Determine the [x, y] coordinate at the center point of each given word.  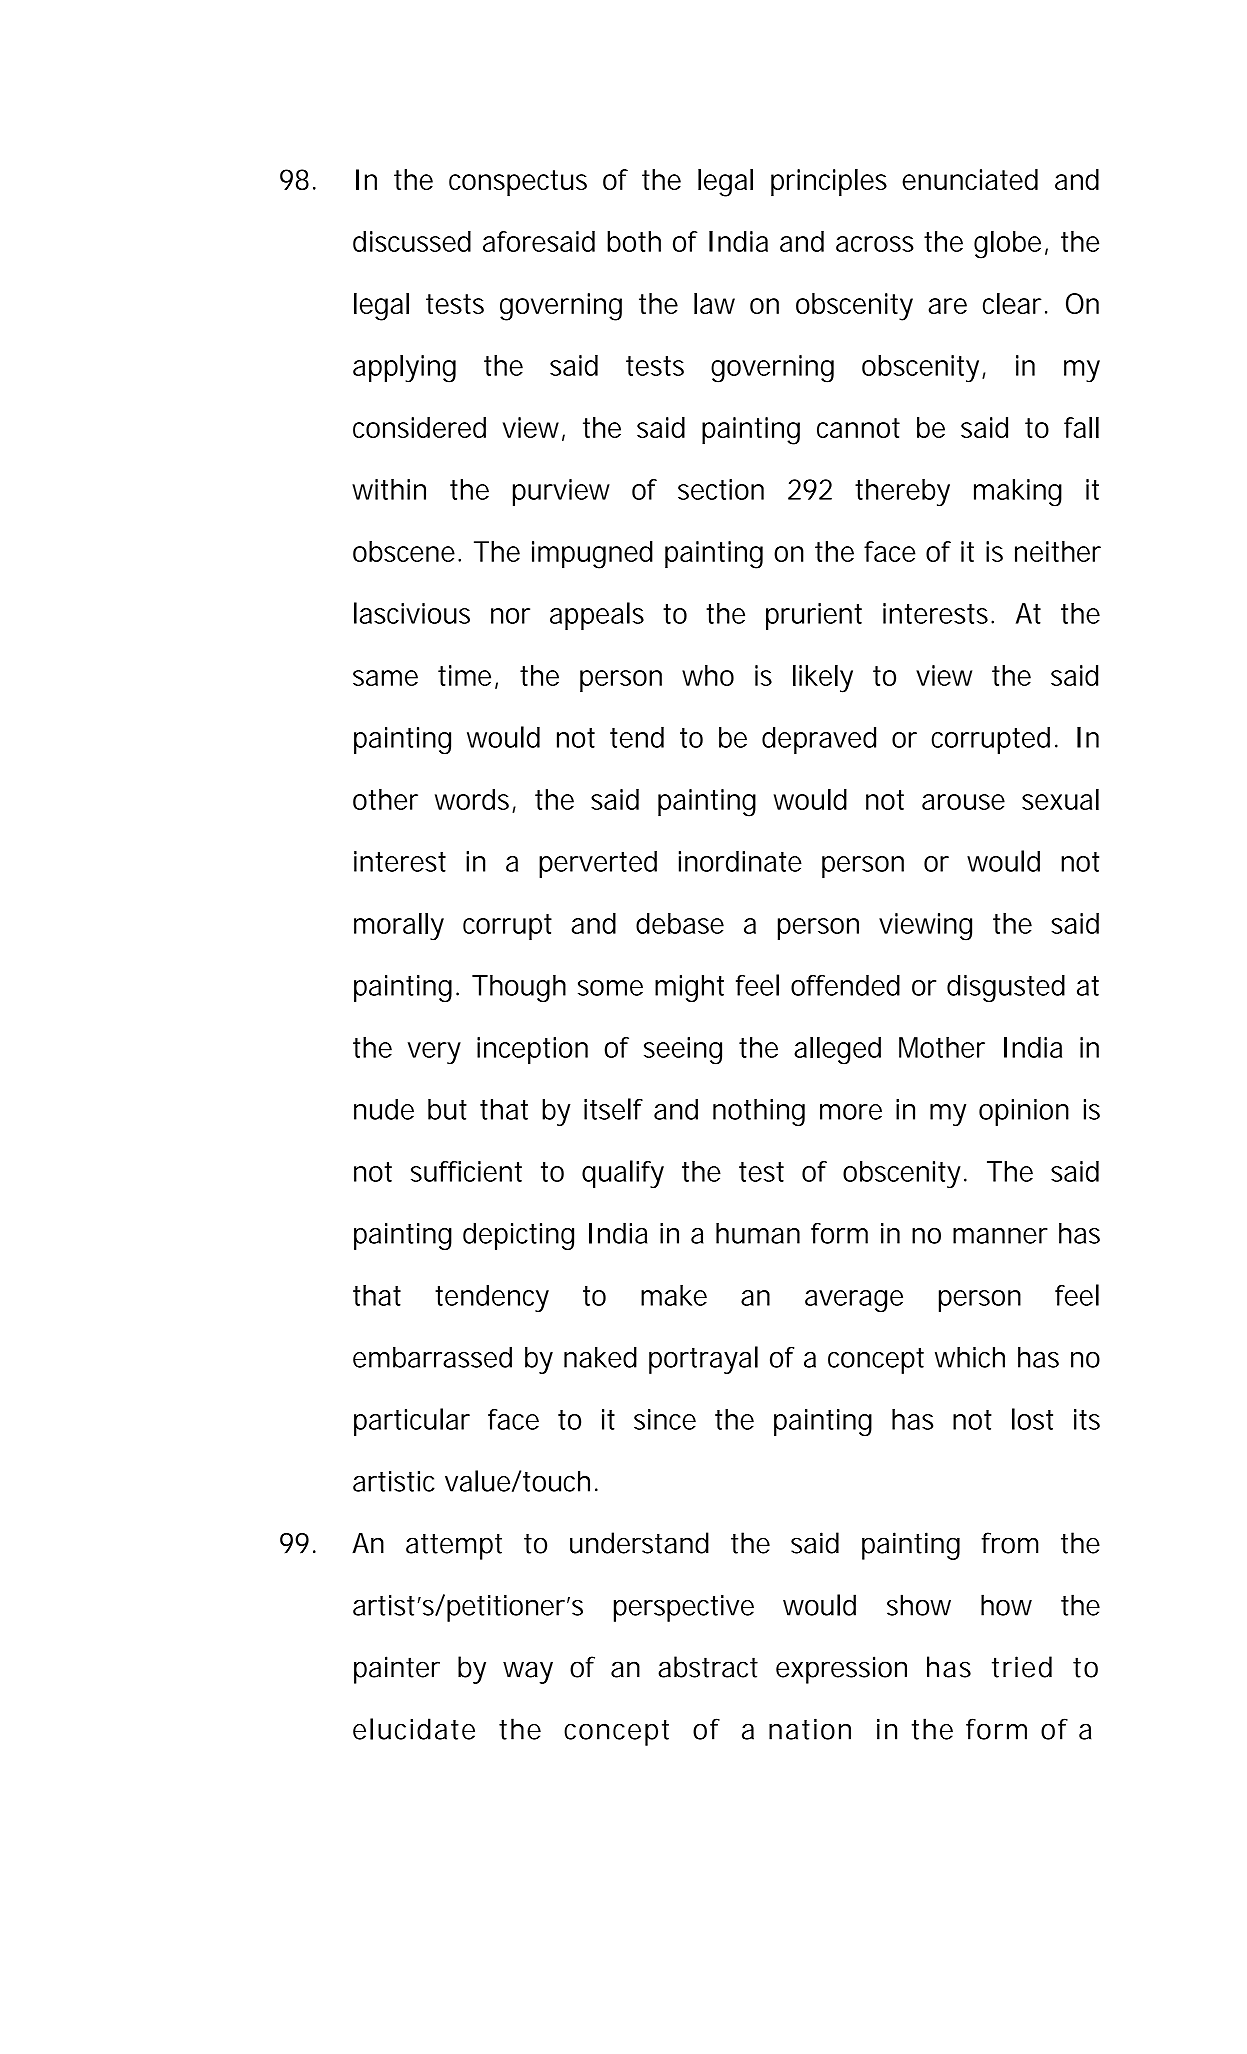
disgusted [1006, 988]
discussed [412, 241]
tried [1022, 1667]
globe [1007, 245]
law [714, 303]
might [689, 988]
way [528, 1672]
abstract [708, 1667]
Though [519, 988]
